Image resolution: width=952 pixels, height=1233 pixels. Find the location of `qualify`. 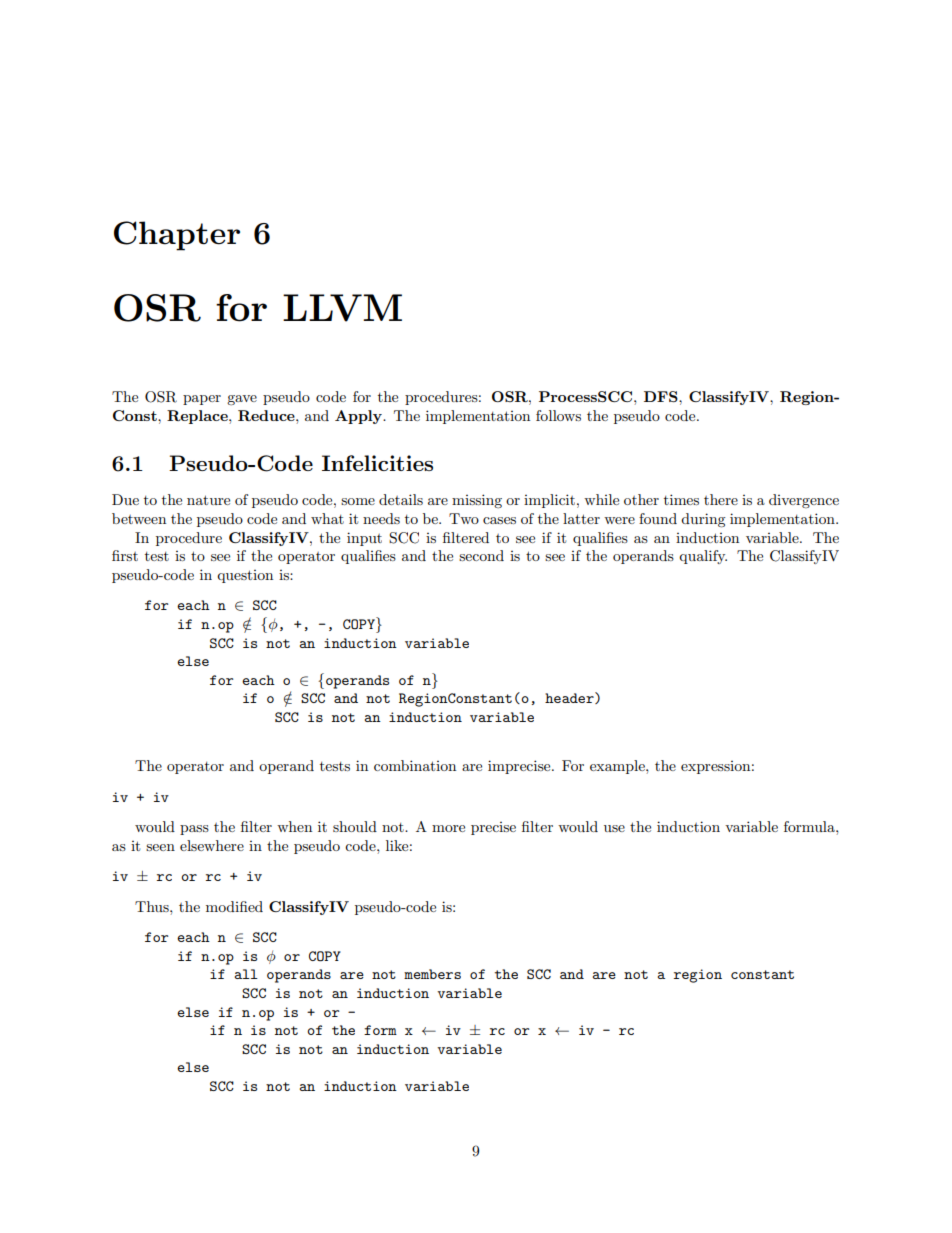

qualify is located at coordinates (703, 557).
